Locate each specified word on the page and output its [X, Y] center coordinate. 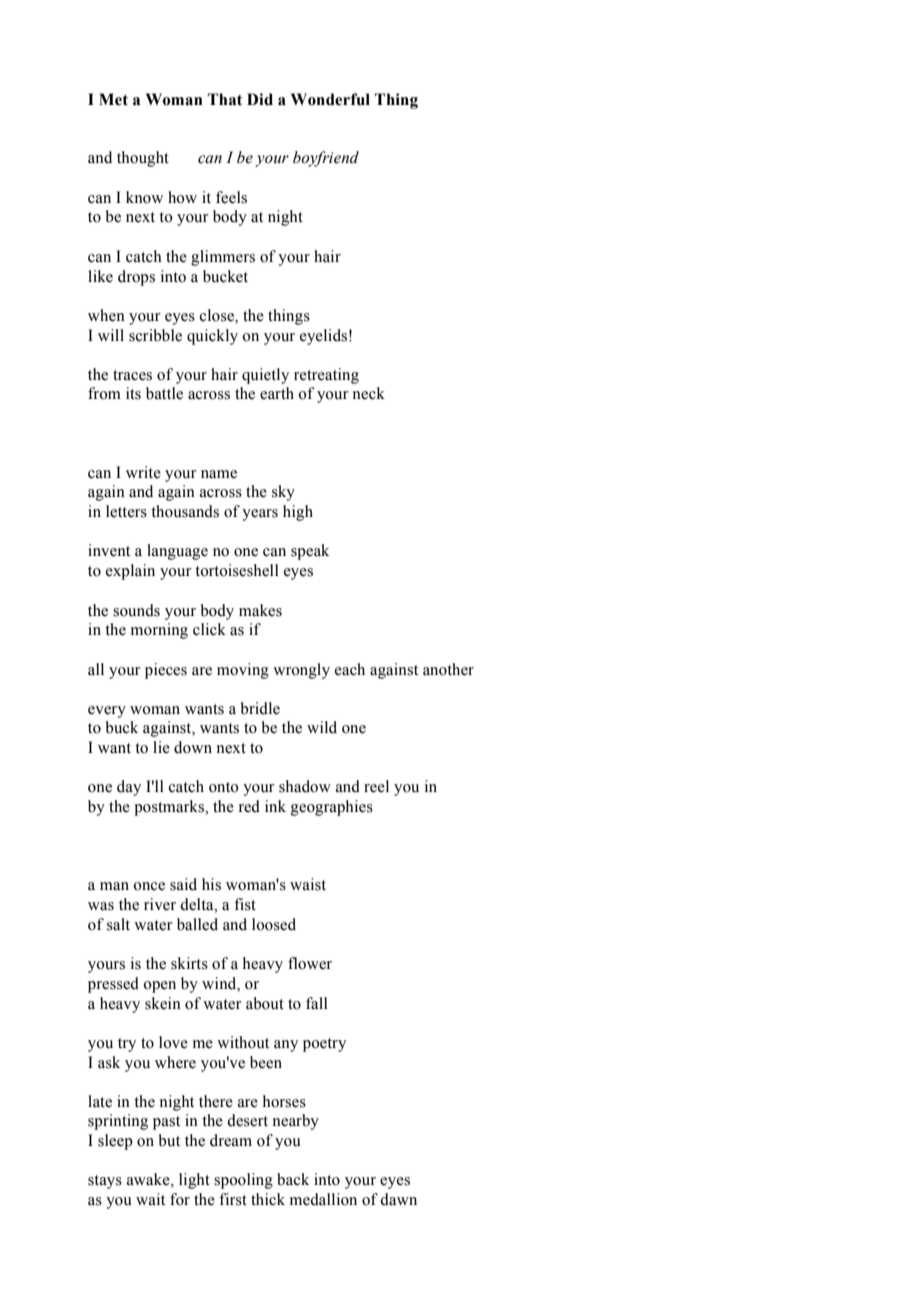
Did [260, 99]
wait [150, 1199]
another [448, 669]
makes [260, 610]
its [133, 393]
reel [376, 786]
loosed [274, 924]
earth [277, 393]
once [149, 886]
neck [369, 393]
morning [159, 631]
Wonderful [330, 99]
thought [143, 159]
